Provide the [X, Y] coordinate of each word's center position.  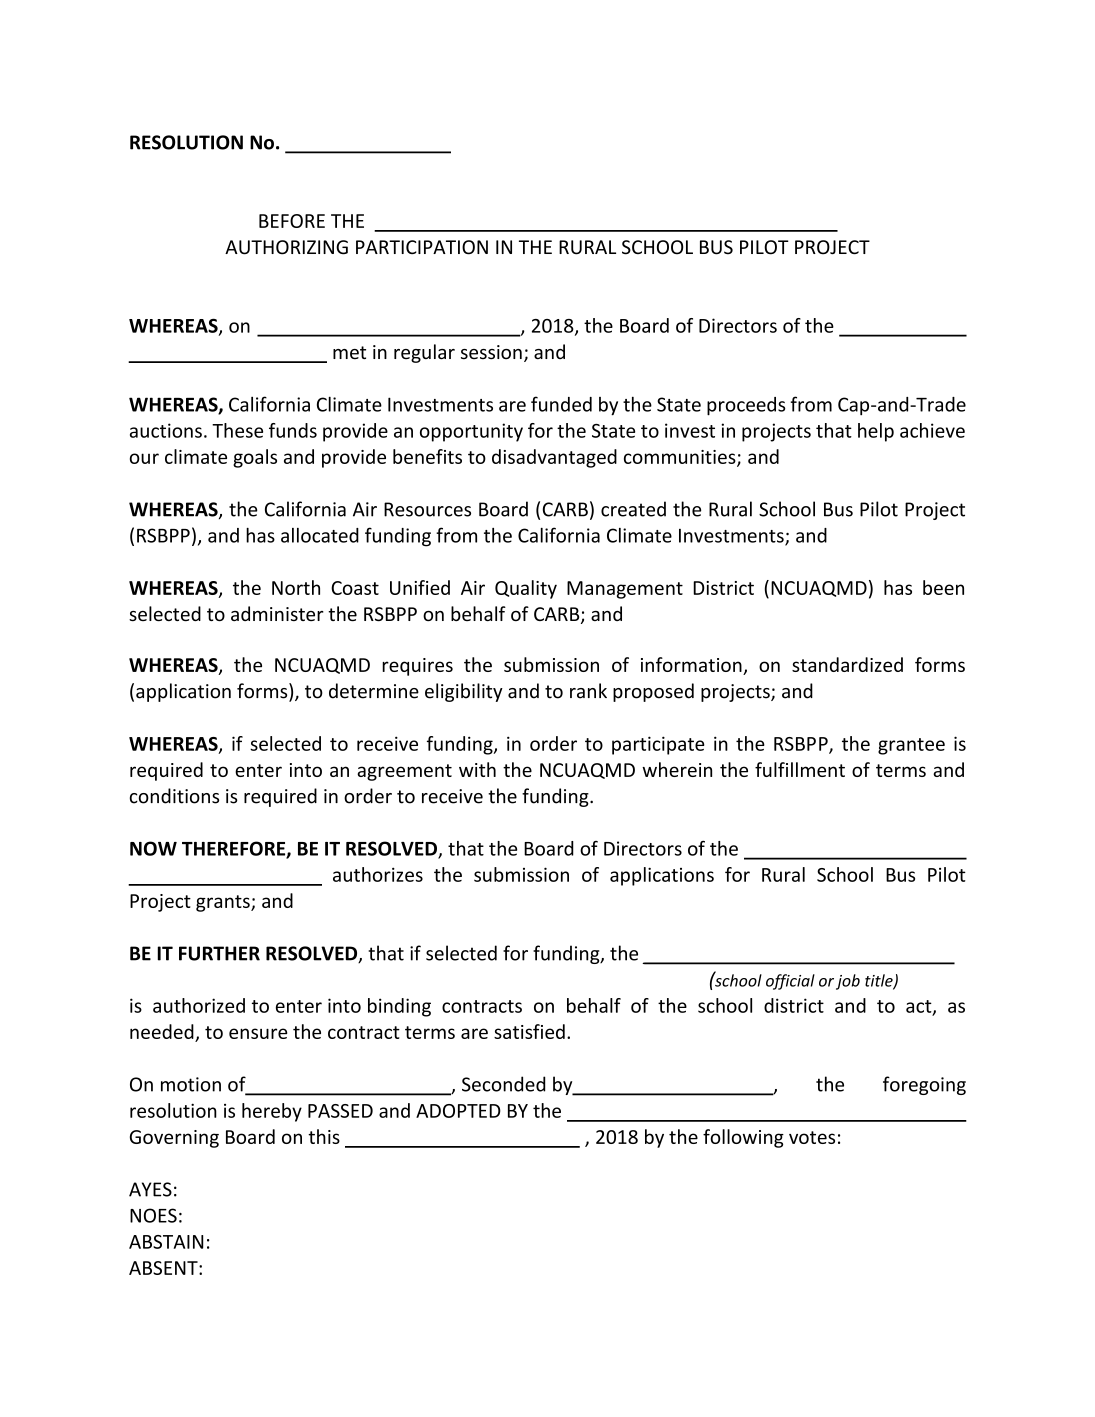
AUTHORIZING [286, 247]
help [876, 432]
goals [255, 458]
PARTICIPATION [422, 247]
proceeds [746, 406]
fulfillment [800, 769]
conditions [174, 796]
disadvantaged [554, 458]
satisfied [529, 1031]
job [848, 982]
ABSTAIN [166, 1242]
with [477, 769]
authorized [199, 1005]
